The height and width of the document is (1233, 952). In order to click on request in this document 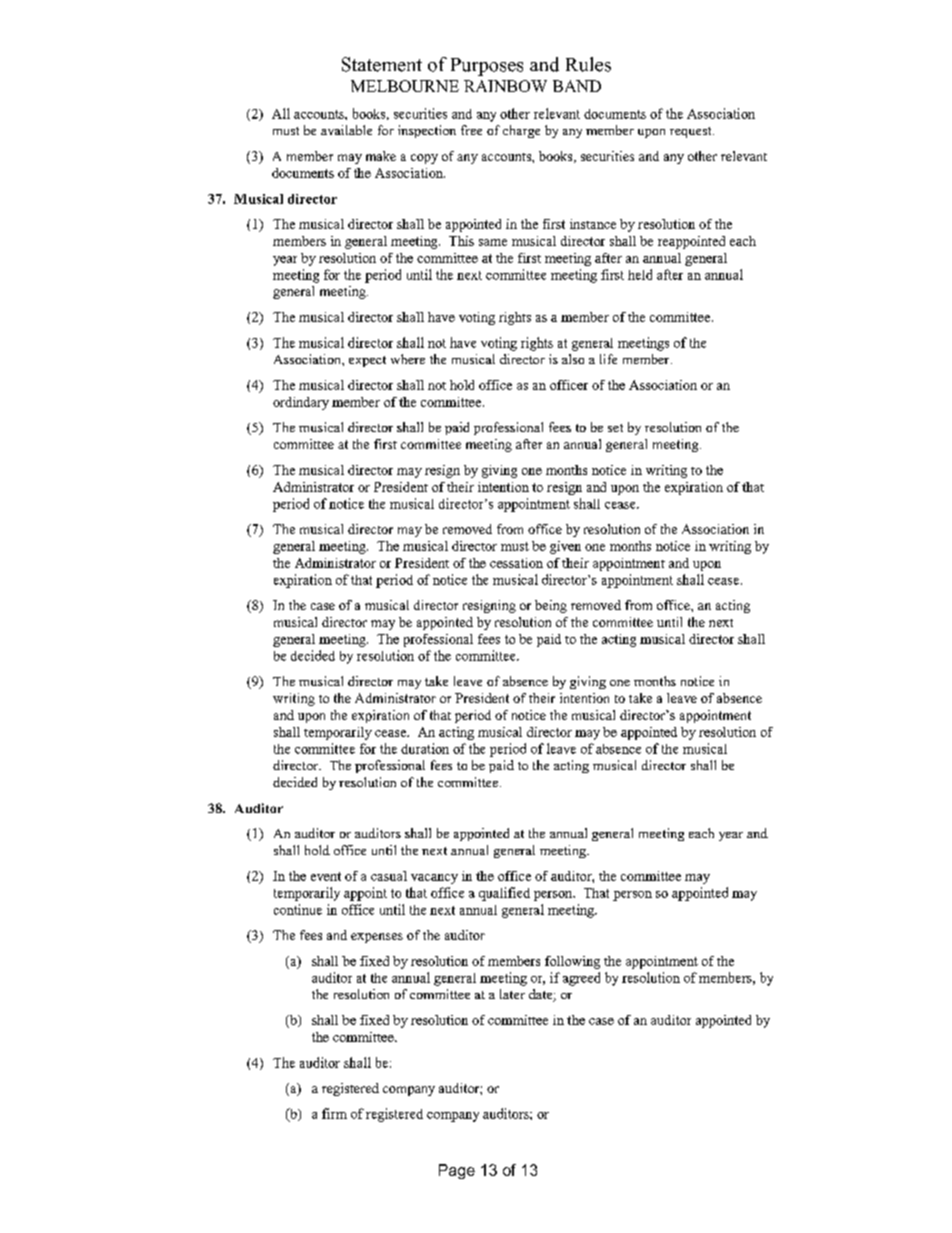, I will do `click(692, 132)`.
